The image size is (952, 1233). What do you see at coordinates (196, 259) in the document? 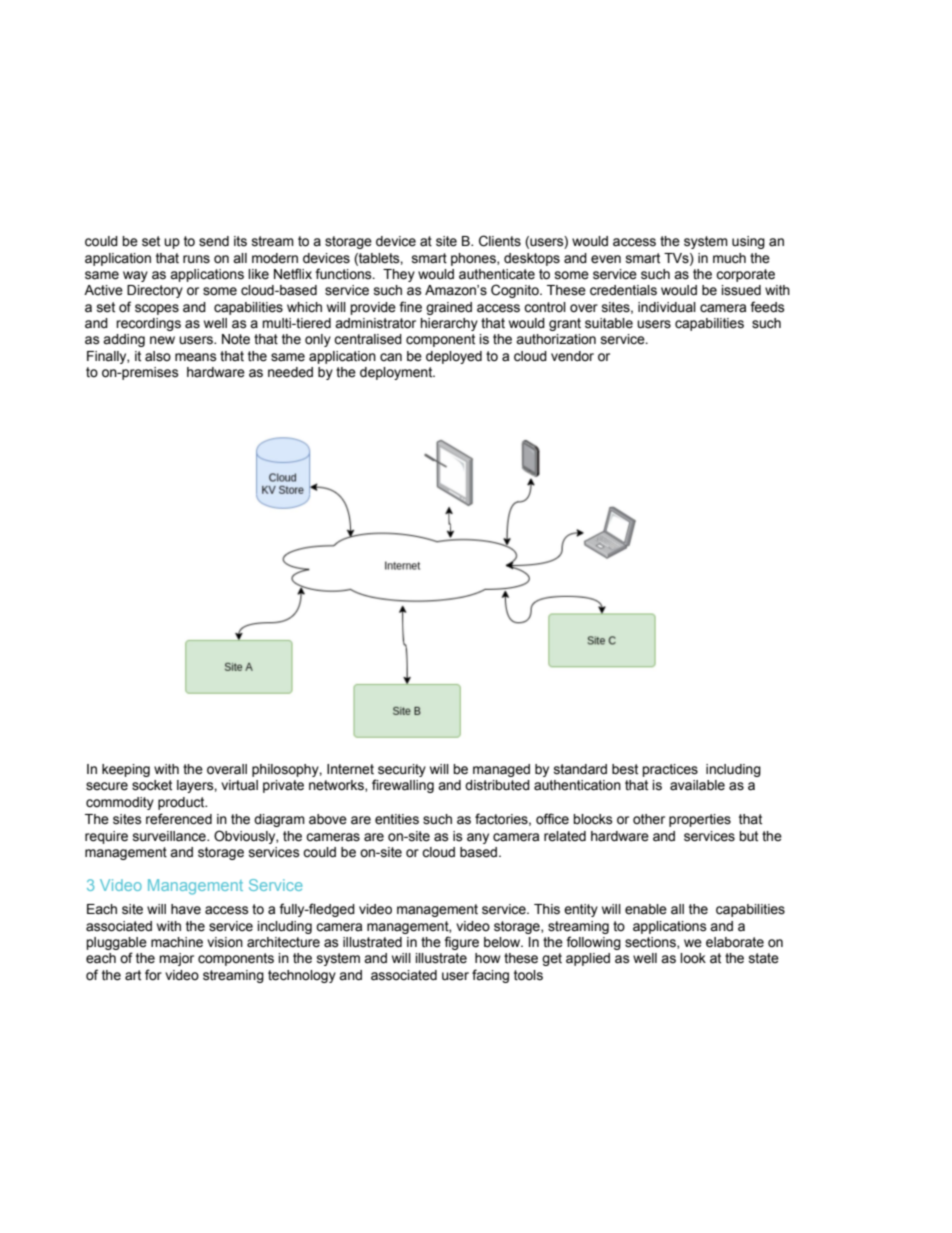
I see `runs` at bounding box center [196, 259].
